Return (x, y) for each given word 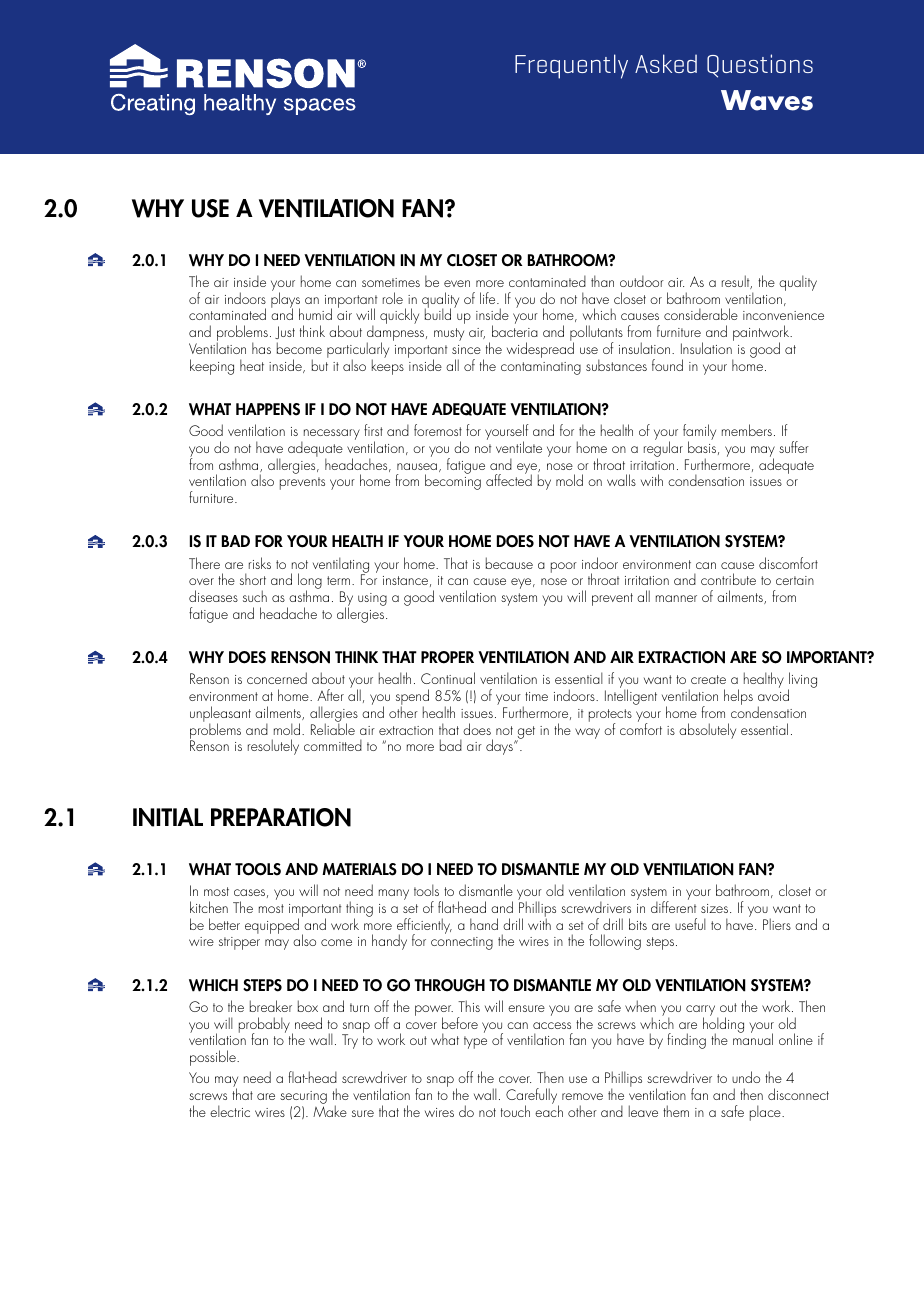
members (747, 430)
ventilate (519, 447)
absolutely (707, 731)
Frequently (571, 66)
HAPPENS (268, 409)
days (500, 747)
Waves (767, 100)
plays (285, 300)
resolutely (273, 747)
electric (230, 1111)
